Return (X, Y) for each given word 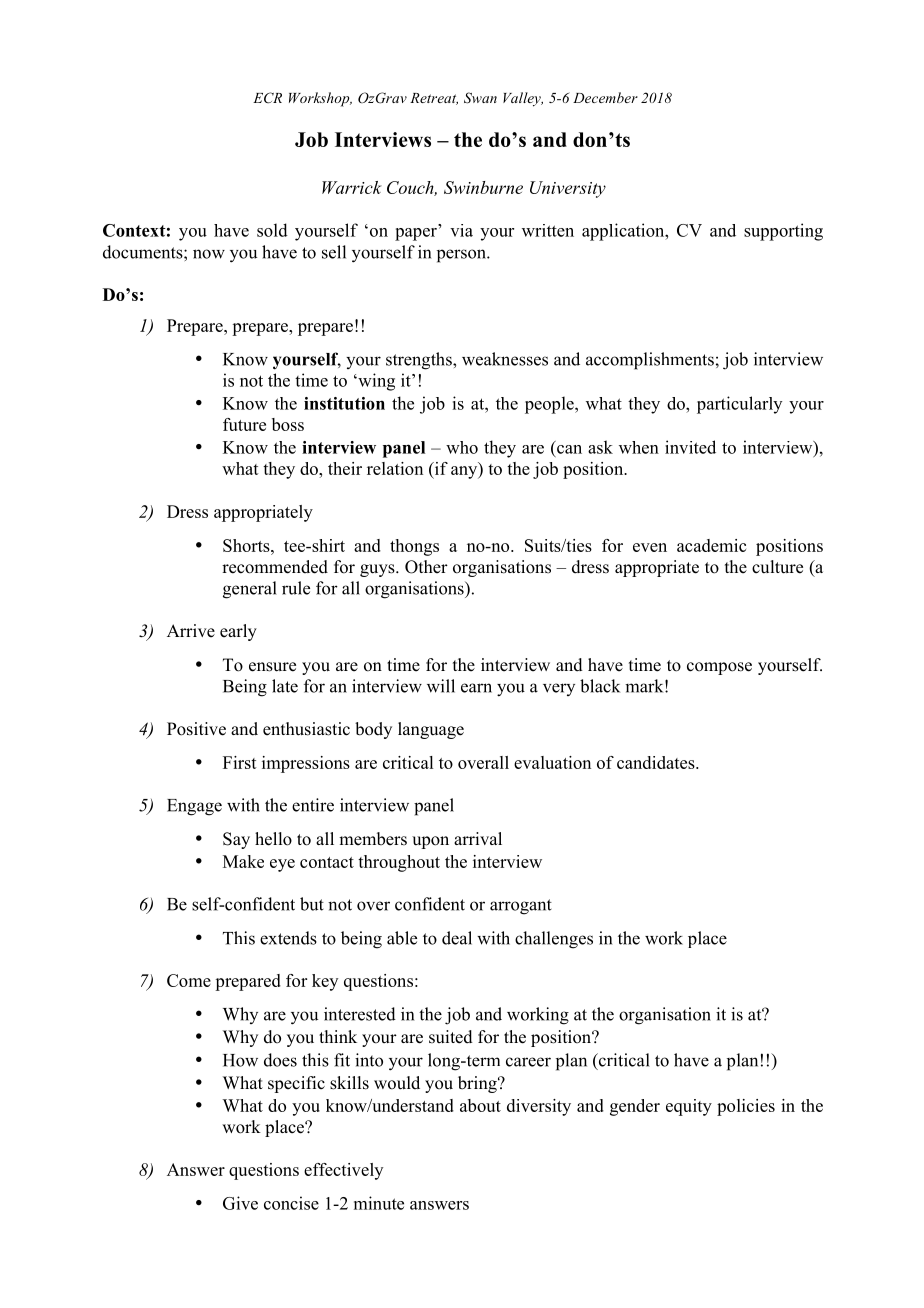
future (244, 424)
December (605, 97)
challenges (554, 940)
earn (476, 688)
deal (457, 938)
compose (719, 668)
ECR (267, 98)
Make (243, 861)
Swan (480, 98)
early (238, 632)
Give (240, 1203)
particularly (739, 405)
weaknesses (505, 359)
